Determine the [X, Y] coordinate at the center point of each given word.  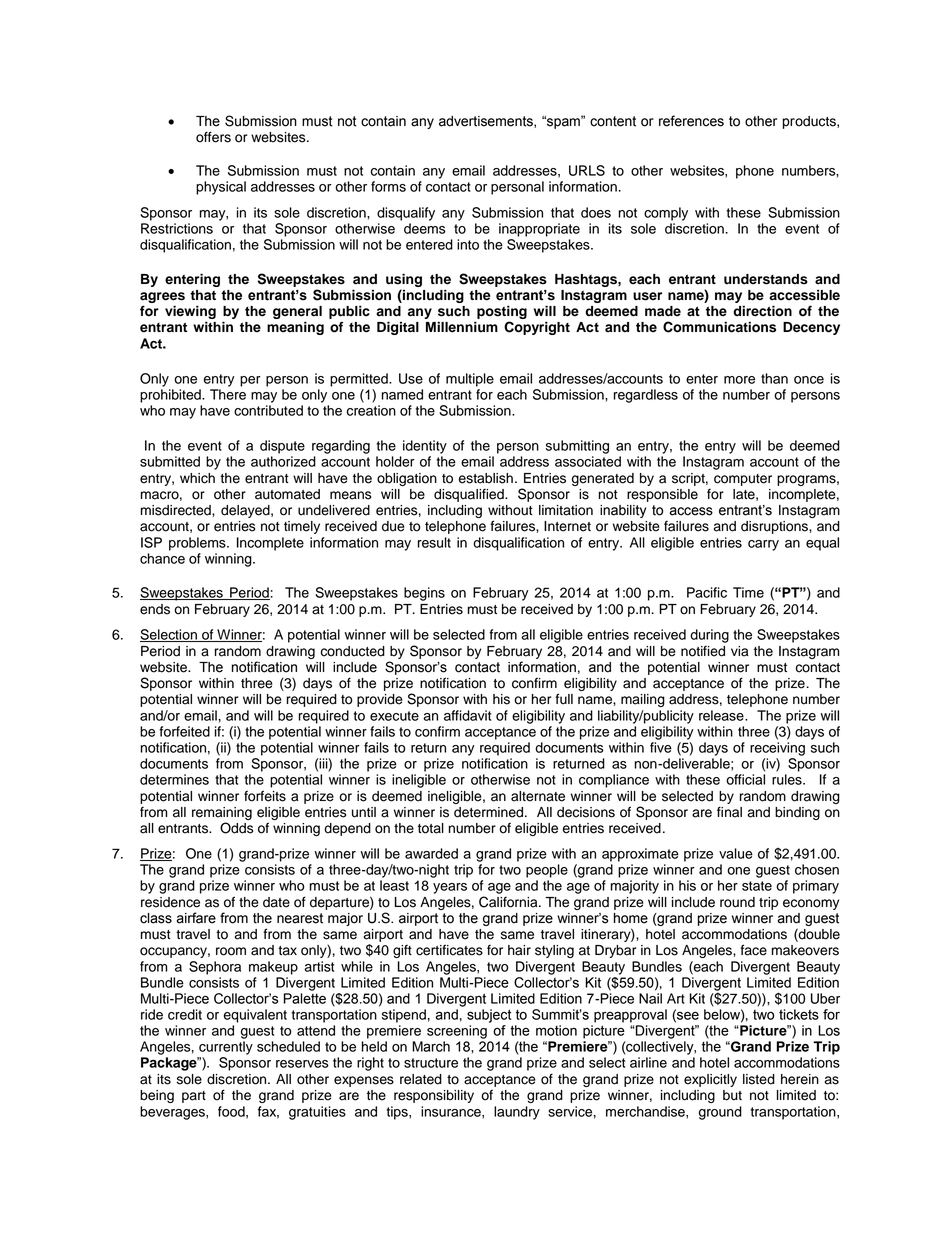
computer [743, 480]
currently [226, 1048]
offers [213, 137]
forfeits [265, 796]
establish [486, 478]
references [691, 121]
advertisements [487, 122]
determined [490, 812]
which [197, 478]
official [745, 779]
